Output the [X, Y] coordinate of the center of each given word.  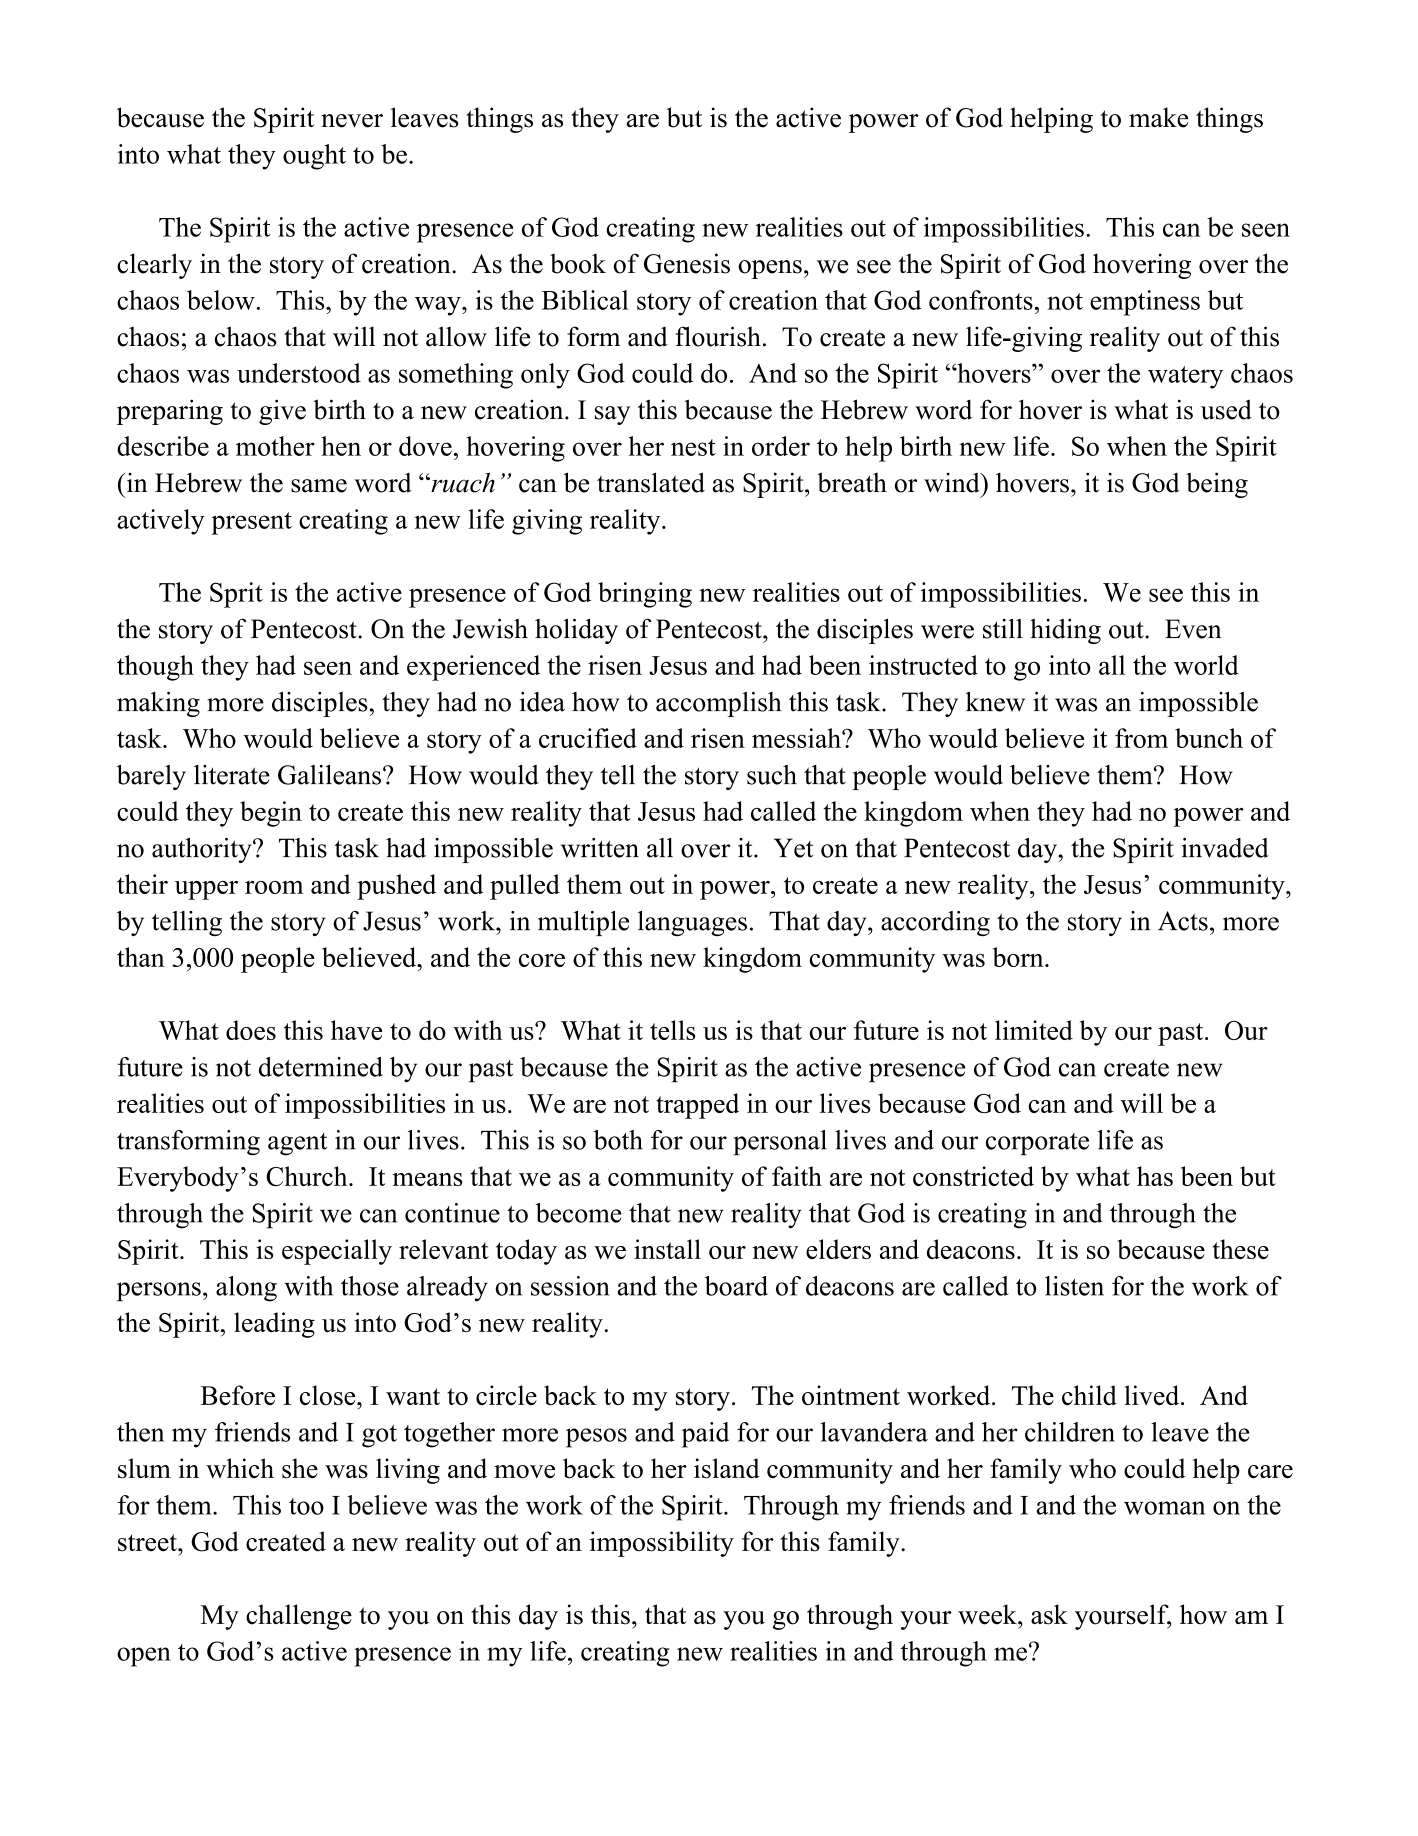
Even [1193, 629]
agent [297, 1144]
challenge [299, 1617]
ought [314, 157]
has [1155, 1176]
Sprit [236, 595]
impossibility [662, 1544]
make [1159, 117]
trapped [697, 1106]
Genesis [687, 263]
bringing [645, 595]
